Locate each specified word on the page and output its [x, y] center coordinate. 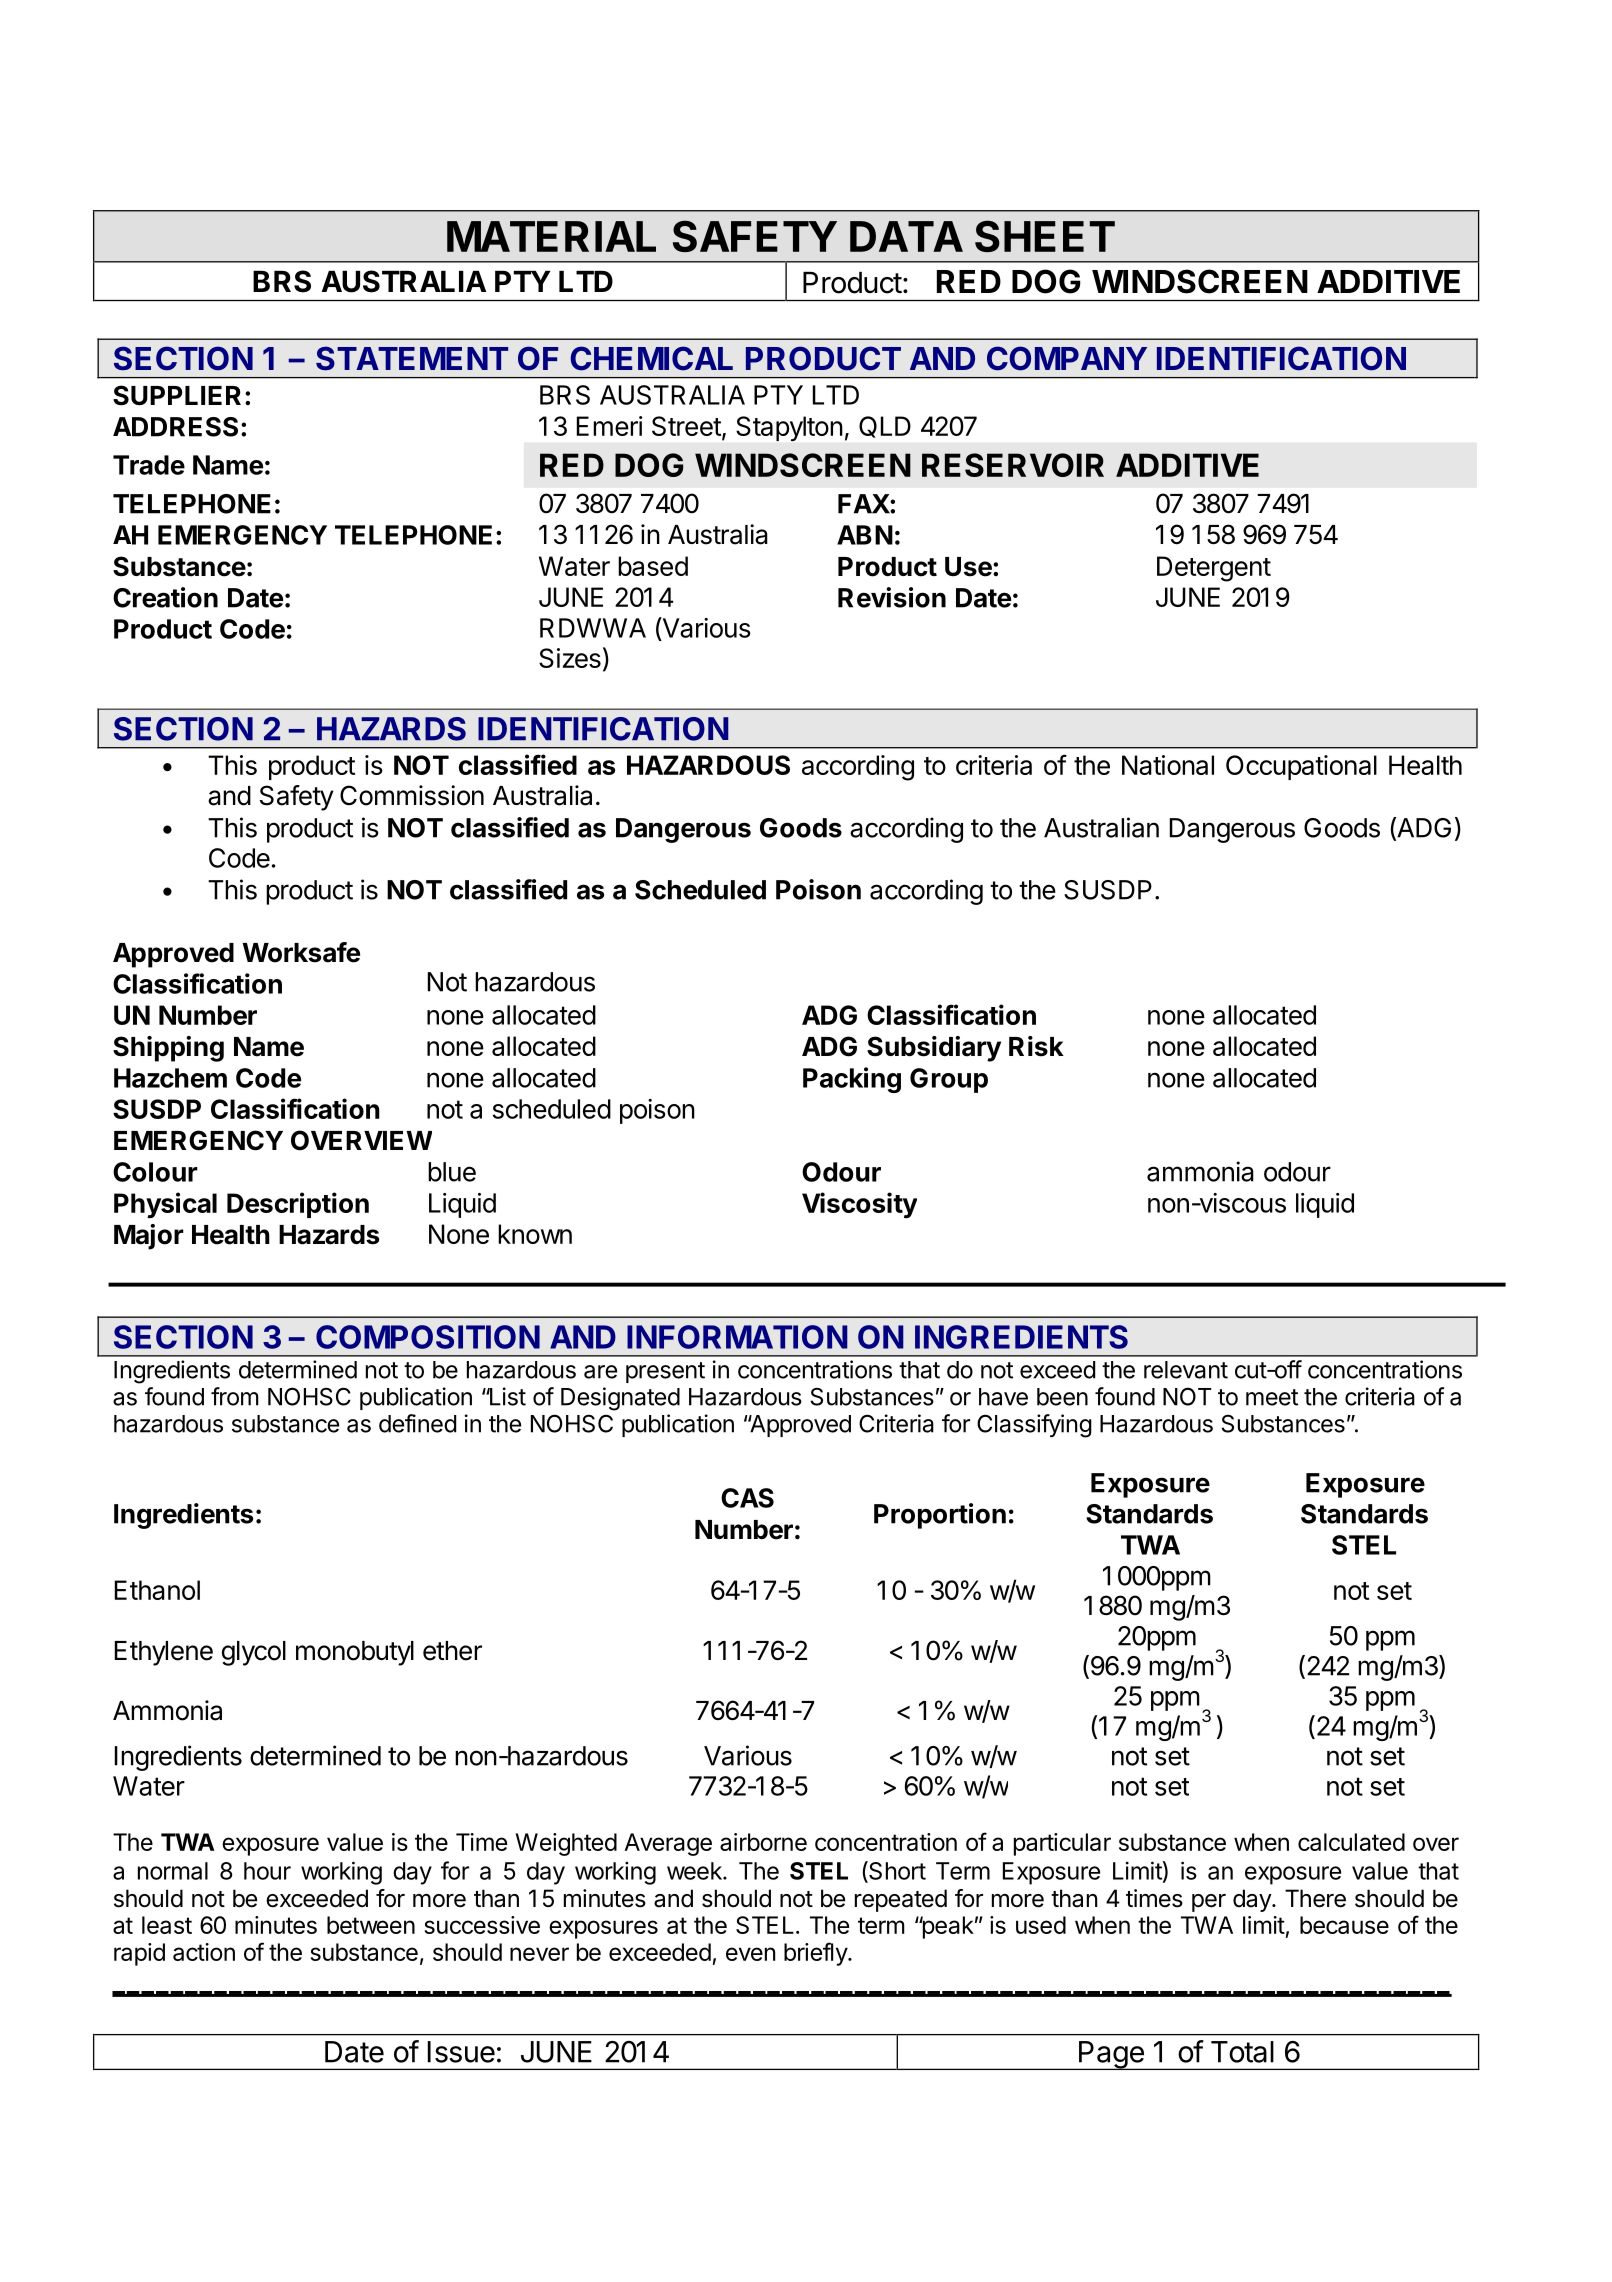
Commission [412, 795]
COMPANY [1067, 358]
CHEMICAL [651, 358]
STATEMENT [412, 358]
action [204, 1952]
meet [1272, 1397]
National [1168, 765]
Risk [1036, 1046]
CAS [747, 1498]
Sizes [570, 658]
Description [298, 1205]
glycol [254, 1653]
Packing [852, 1080]
